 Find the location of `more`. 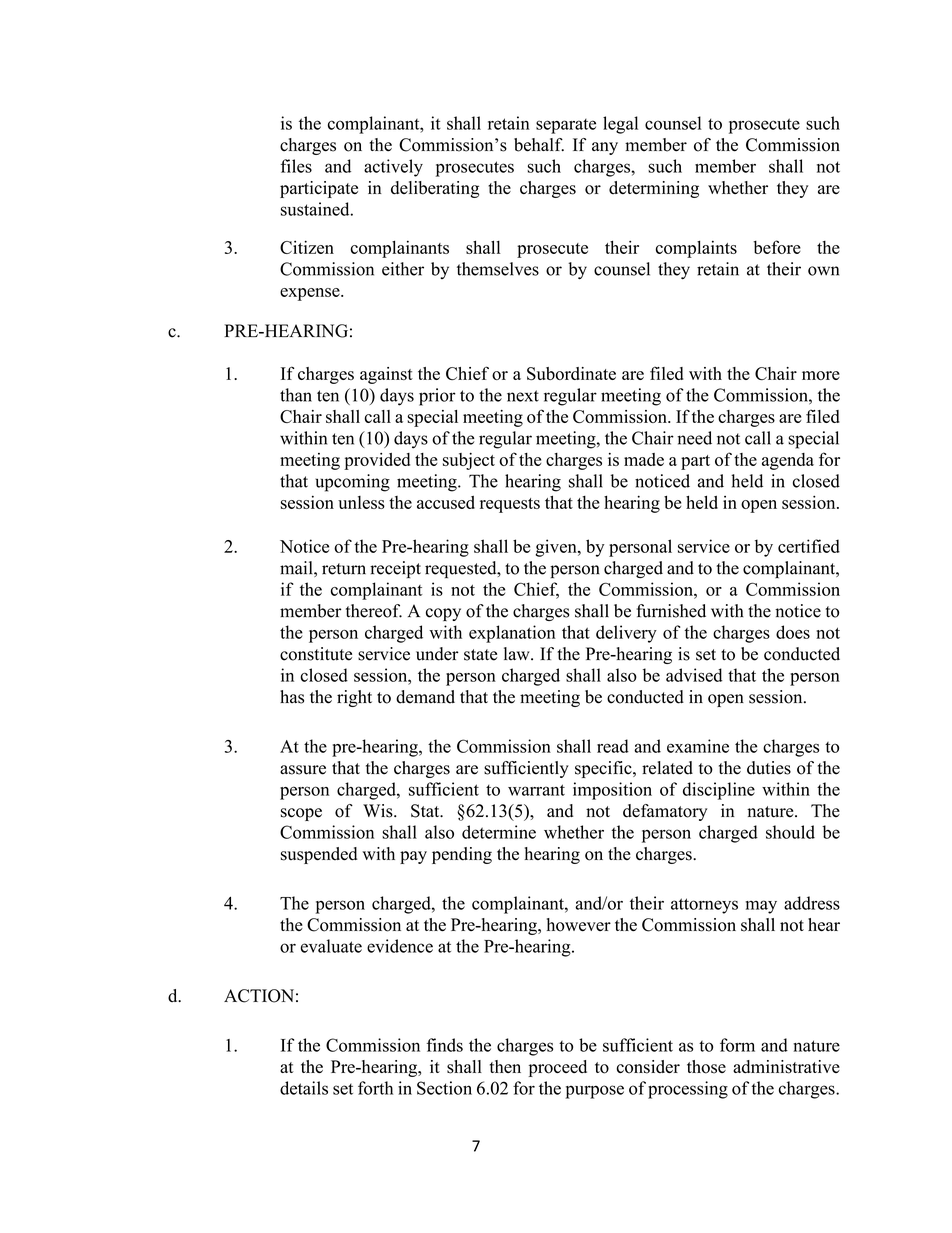

more is located at coordinates (821, 375).
